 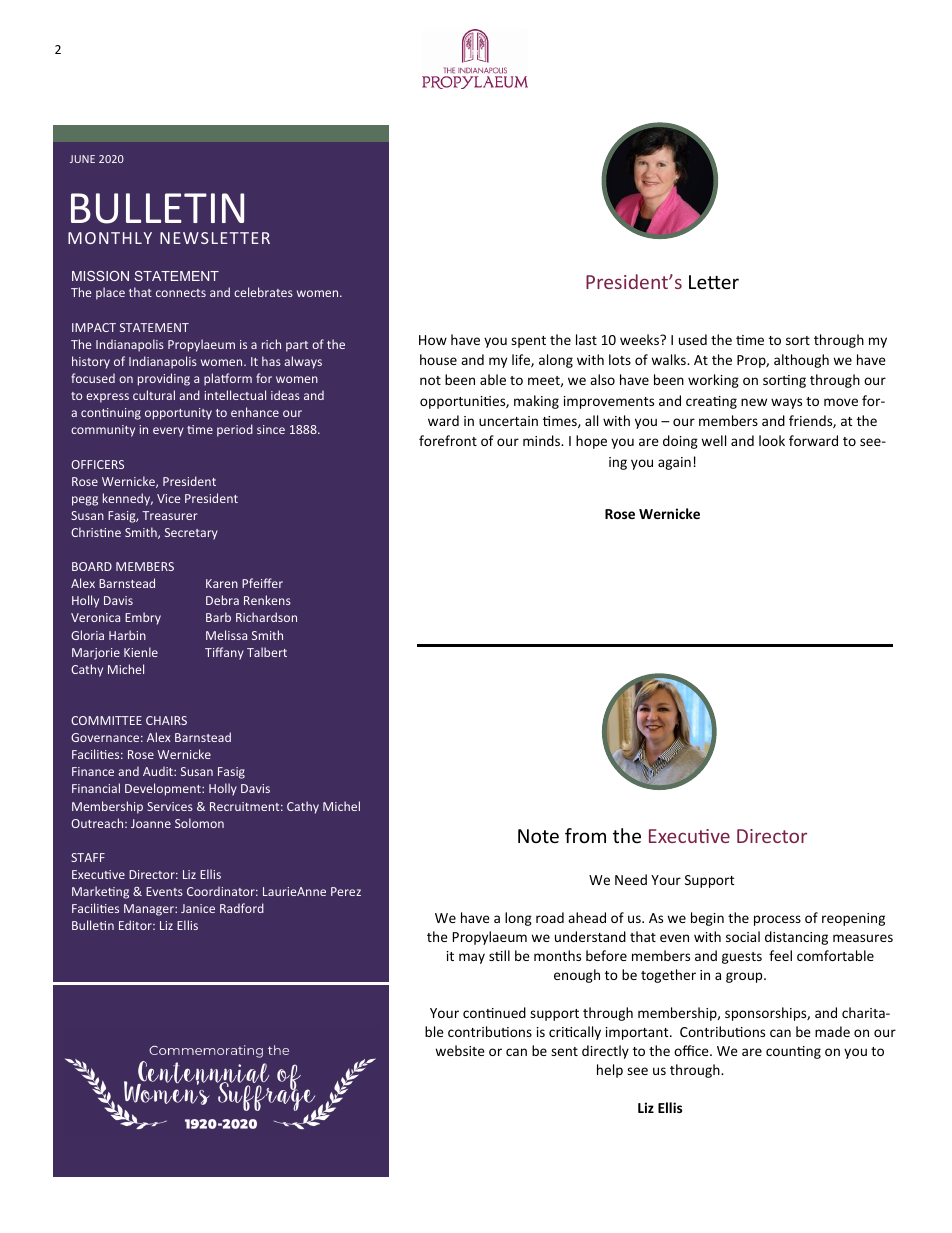 I want to click on working, so click(x=713, y=381).
